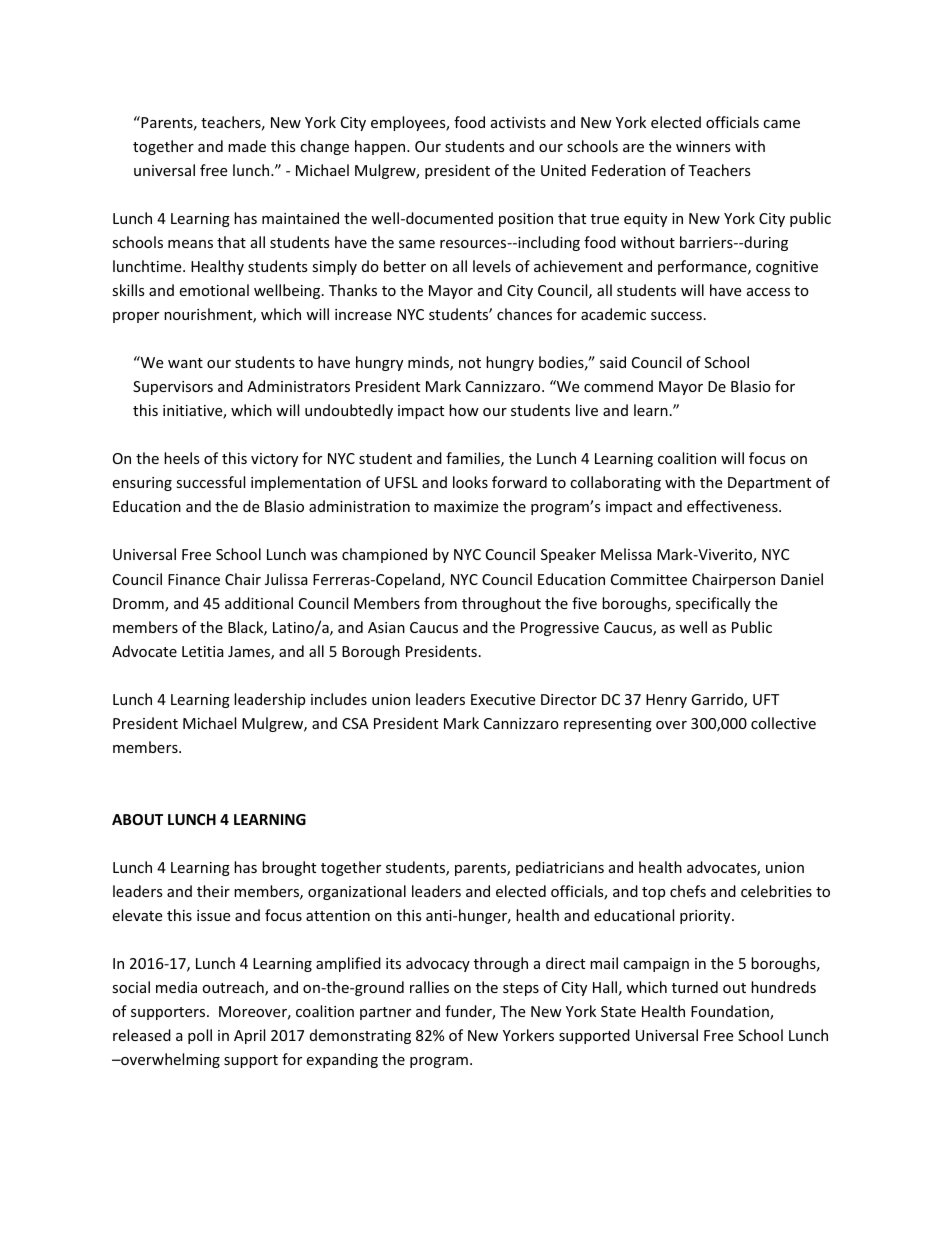 The image size is (952, 1233). I want to click on made, so click(247, 146).
